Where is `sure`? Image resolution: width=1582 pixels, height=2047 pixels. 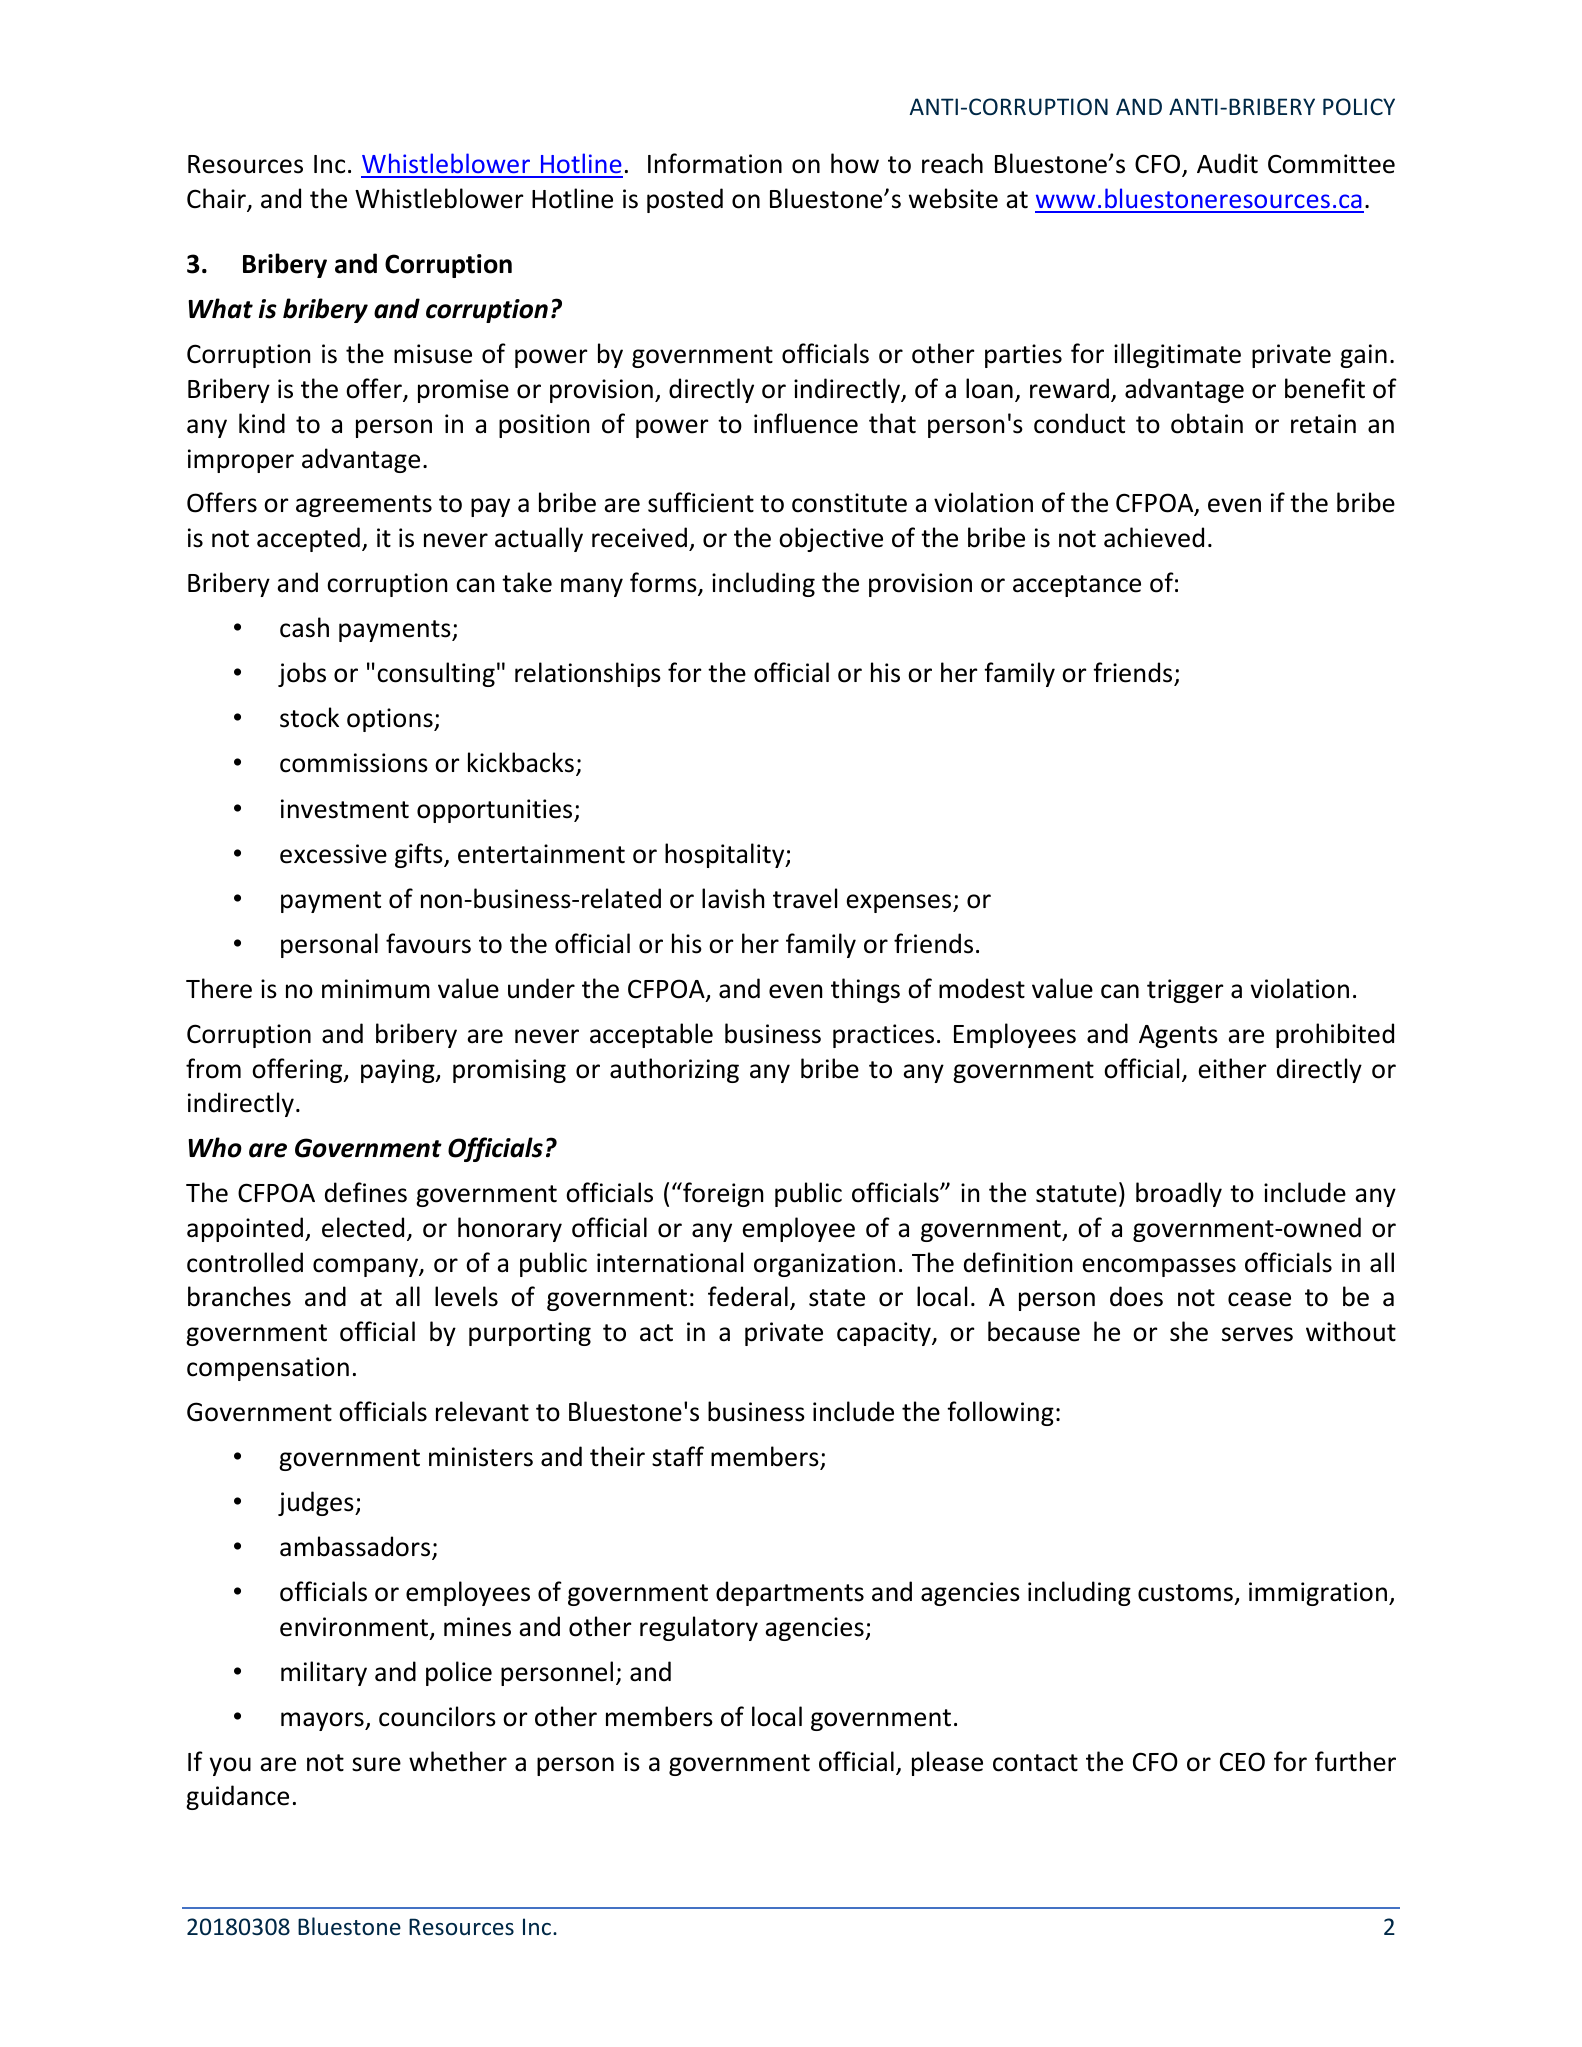 sure is located at coordinates (376, 1764).
